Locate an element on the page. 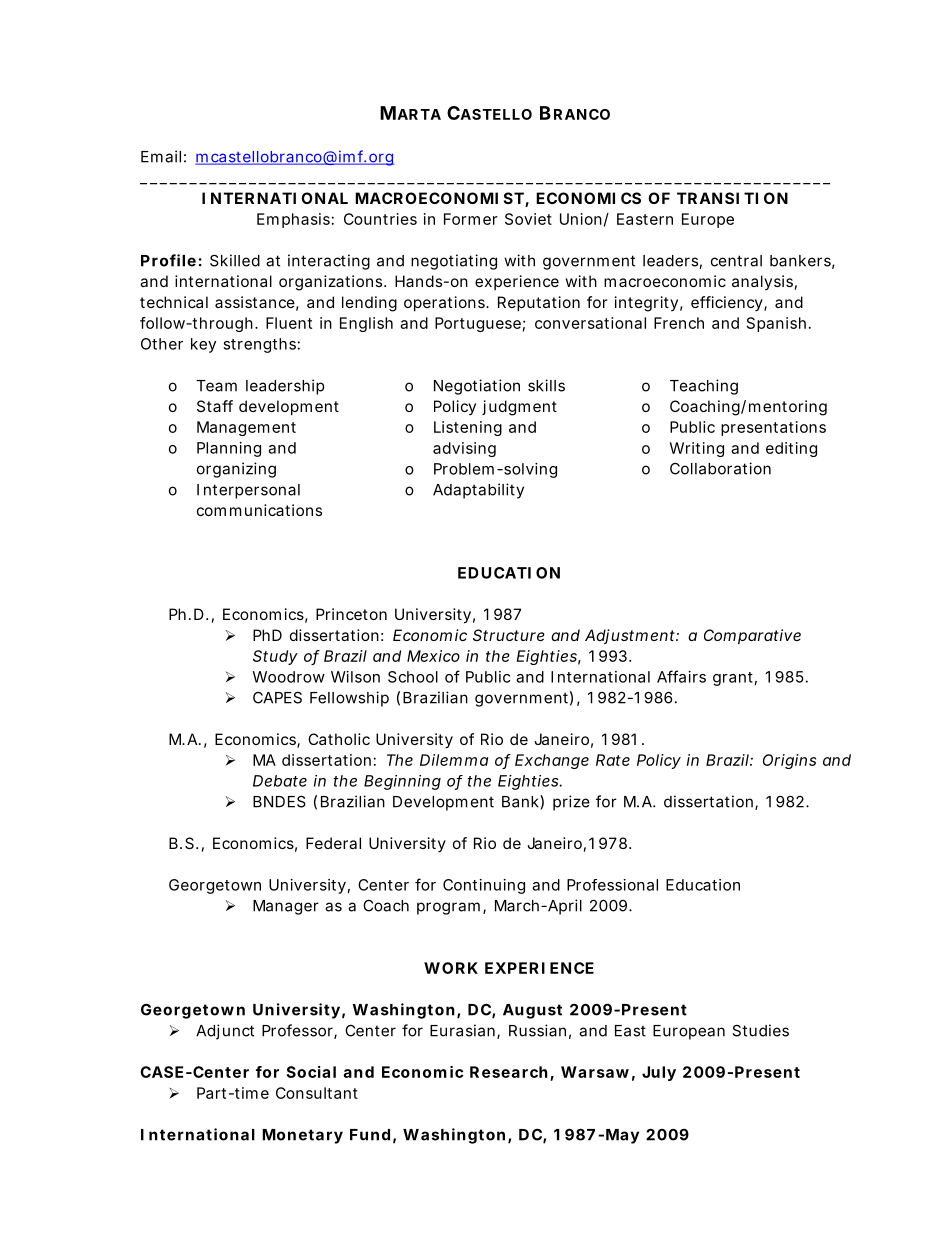 The width and height of the page is (952, 1233). Monetary is located at coordinates (302, 1136).
